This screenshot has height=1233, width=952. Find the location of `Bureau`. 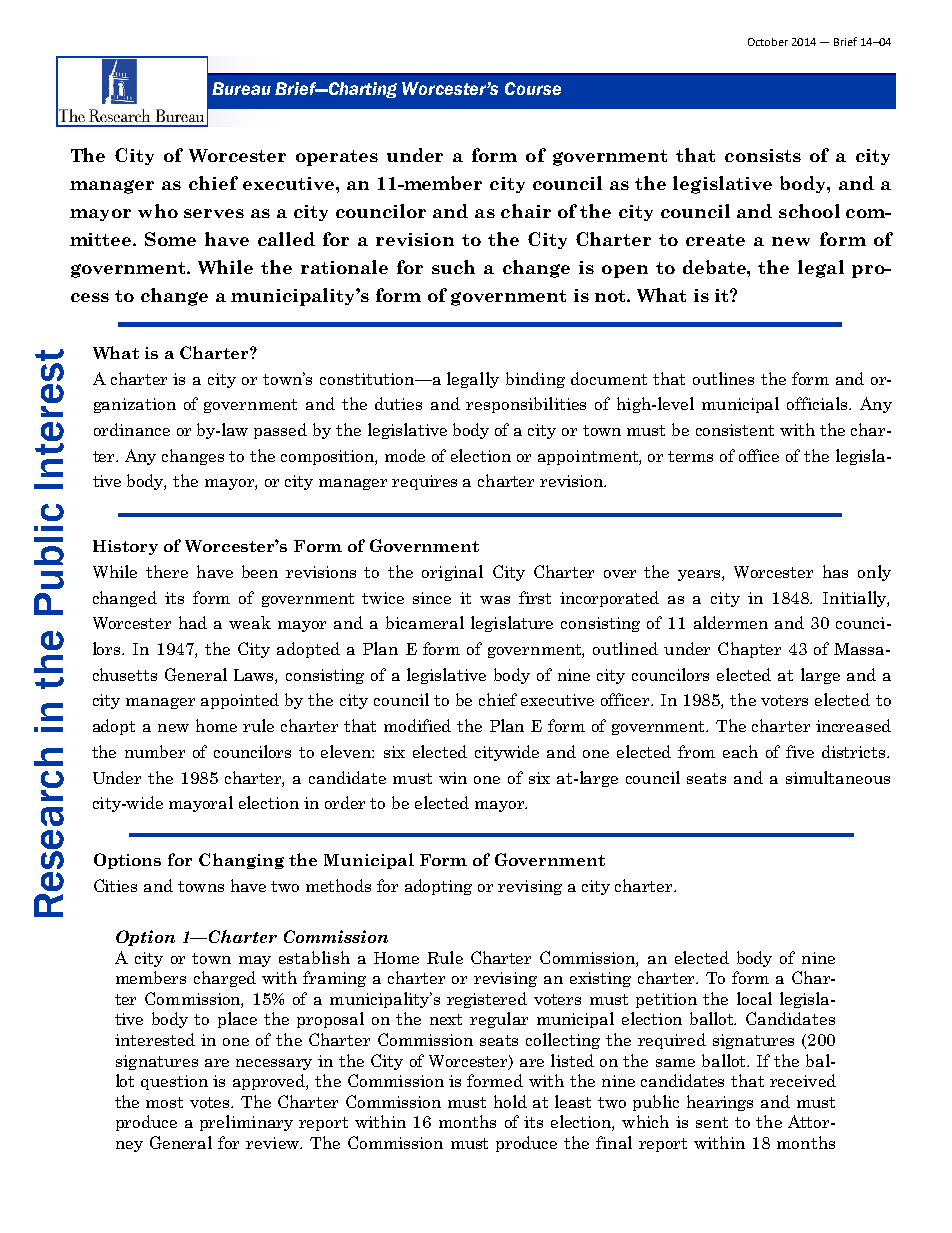

Bureau is located at coordinates (241, 88).
